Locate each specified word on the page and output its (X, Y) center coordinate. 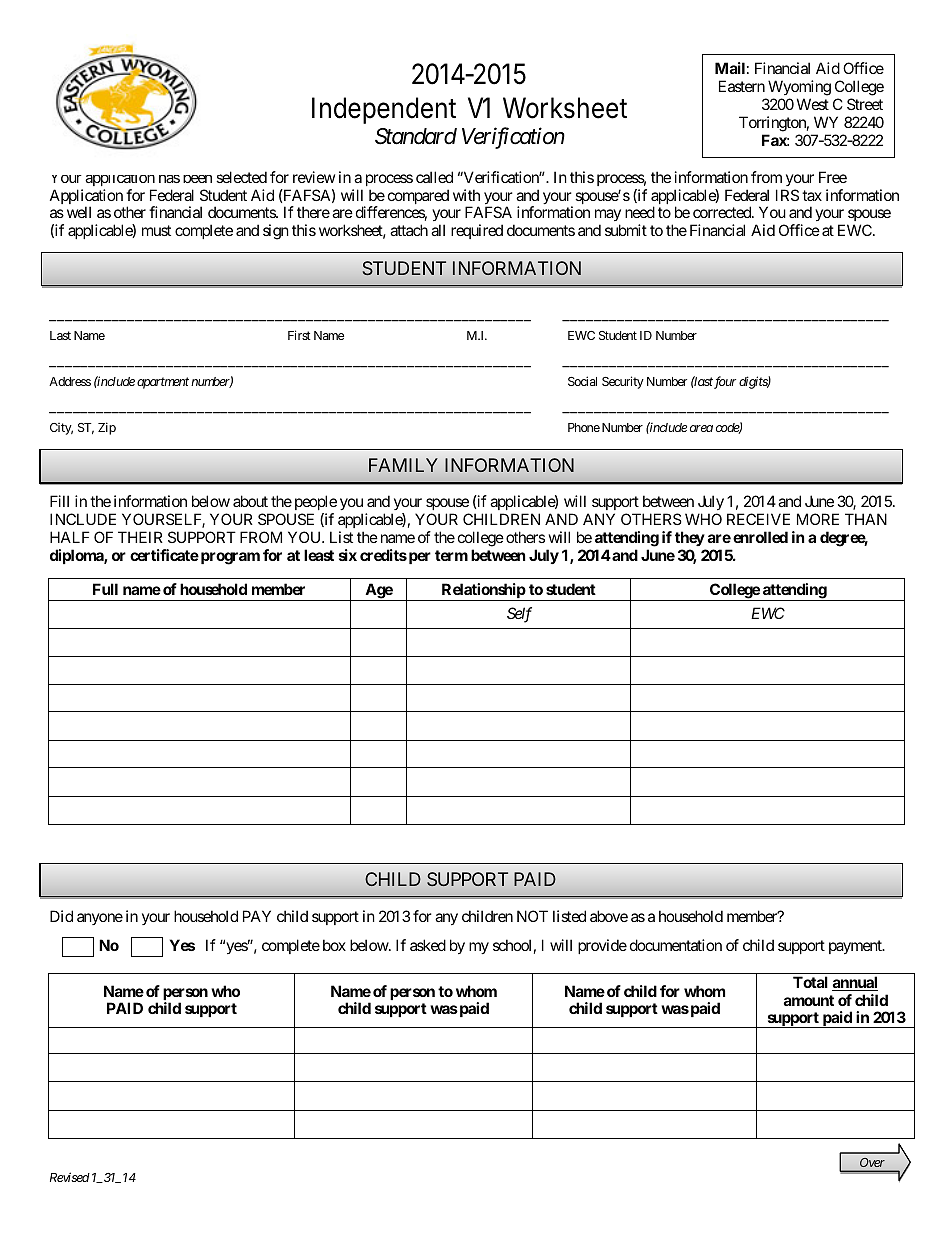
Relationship (483, 592)
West (813, 104)
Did (61, 916)
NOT (532, 916)
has (169, 179)
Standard (416, 136)
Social (582, 381)
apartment (163, 383)
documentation (676, 945)
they (690, 538)
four (725, 382)
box (334, 945)
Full (105, 589)
